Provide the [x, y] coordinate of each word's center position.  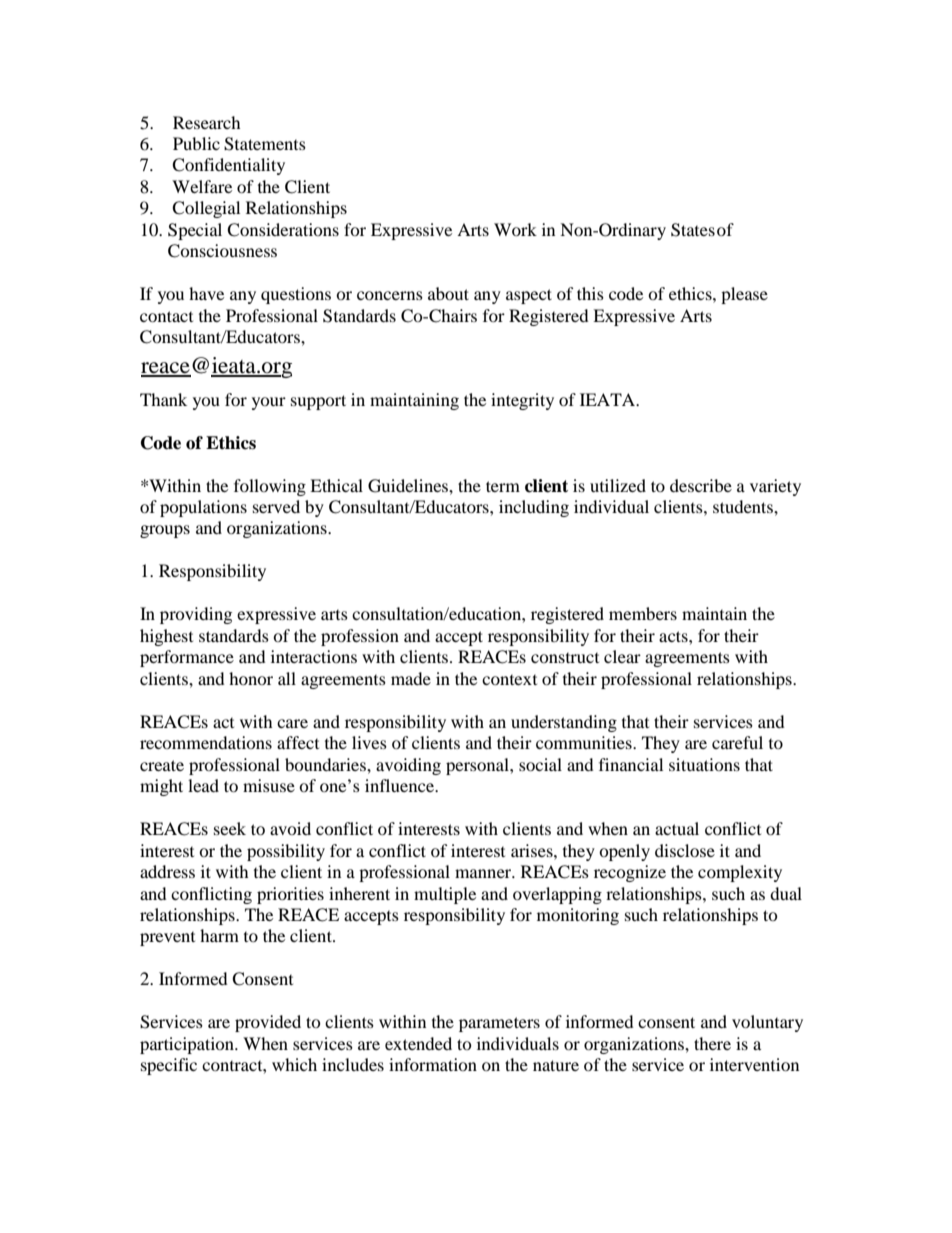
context [509, 680]
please [744, 295]
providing [196, 615]
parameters [499, 1024]
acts [674, 636]
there [712, 1043]
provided [268, 1023]
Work [515, 229]
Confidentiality [228, 166]
